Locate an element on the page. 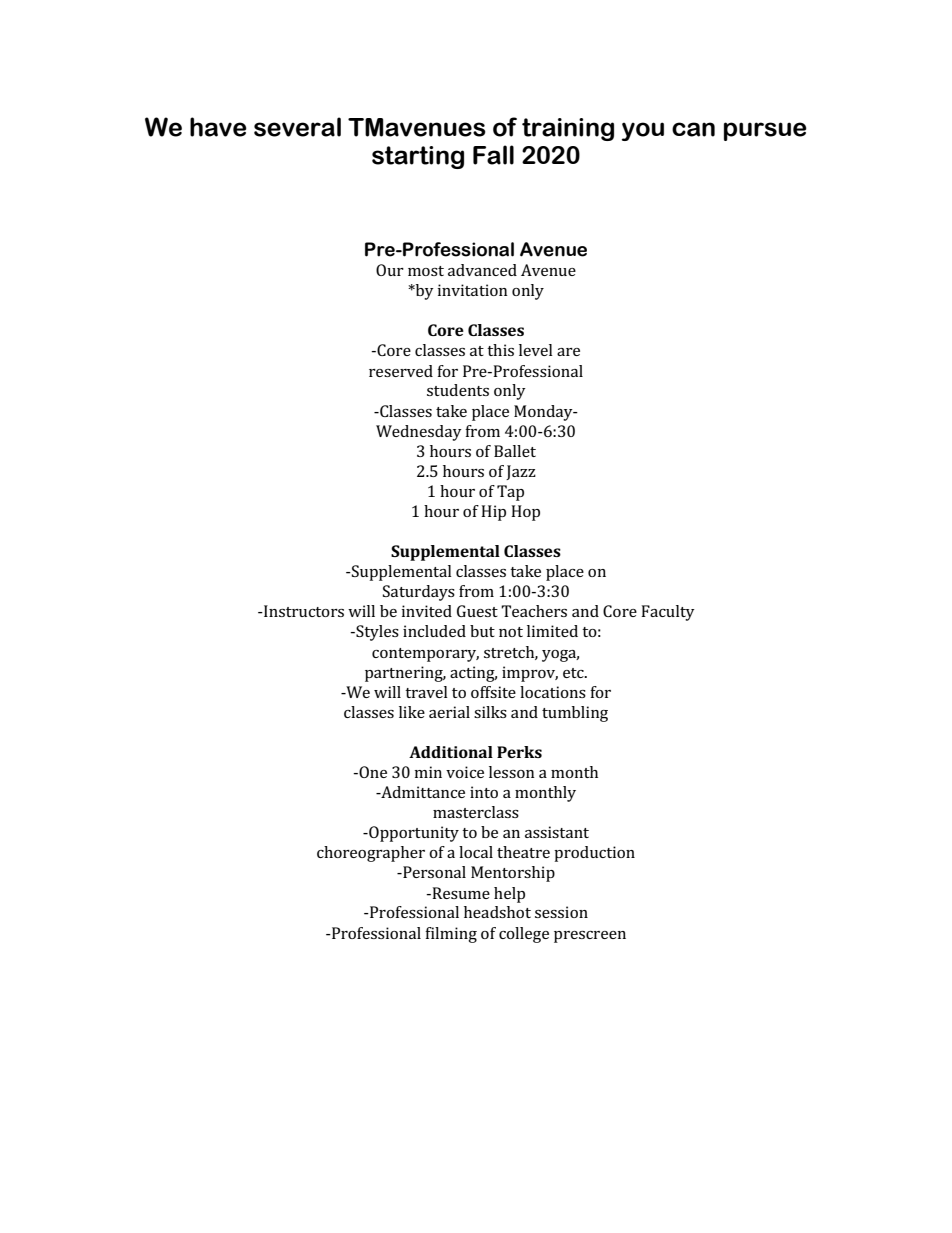 Image resolution: width=952 pixels, height=1233 pixels. Fall is located at coordinates (493, 155).
